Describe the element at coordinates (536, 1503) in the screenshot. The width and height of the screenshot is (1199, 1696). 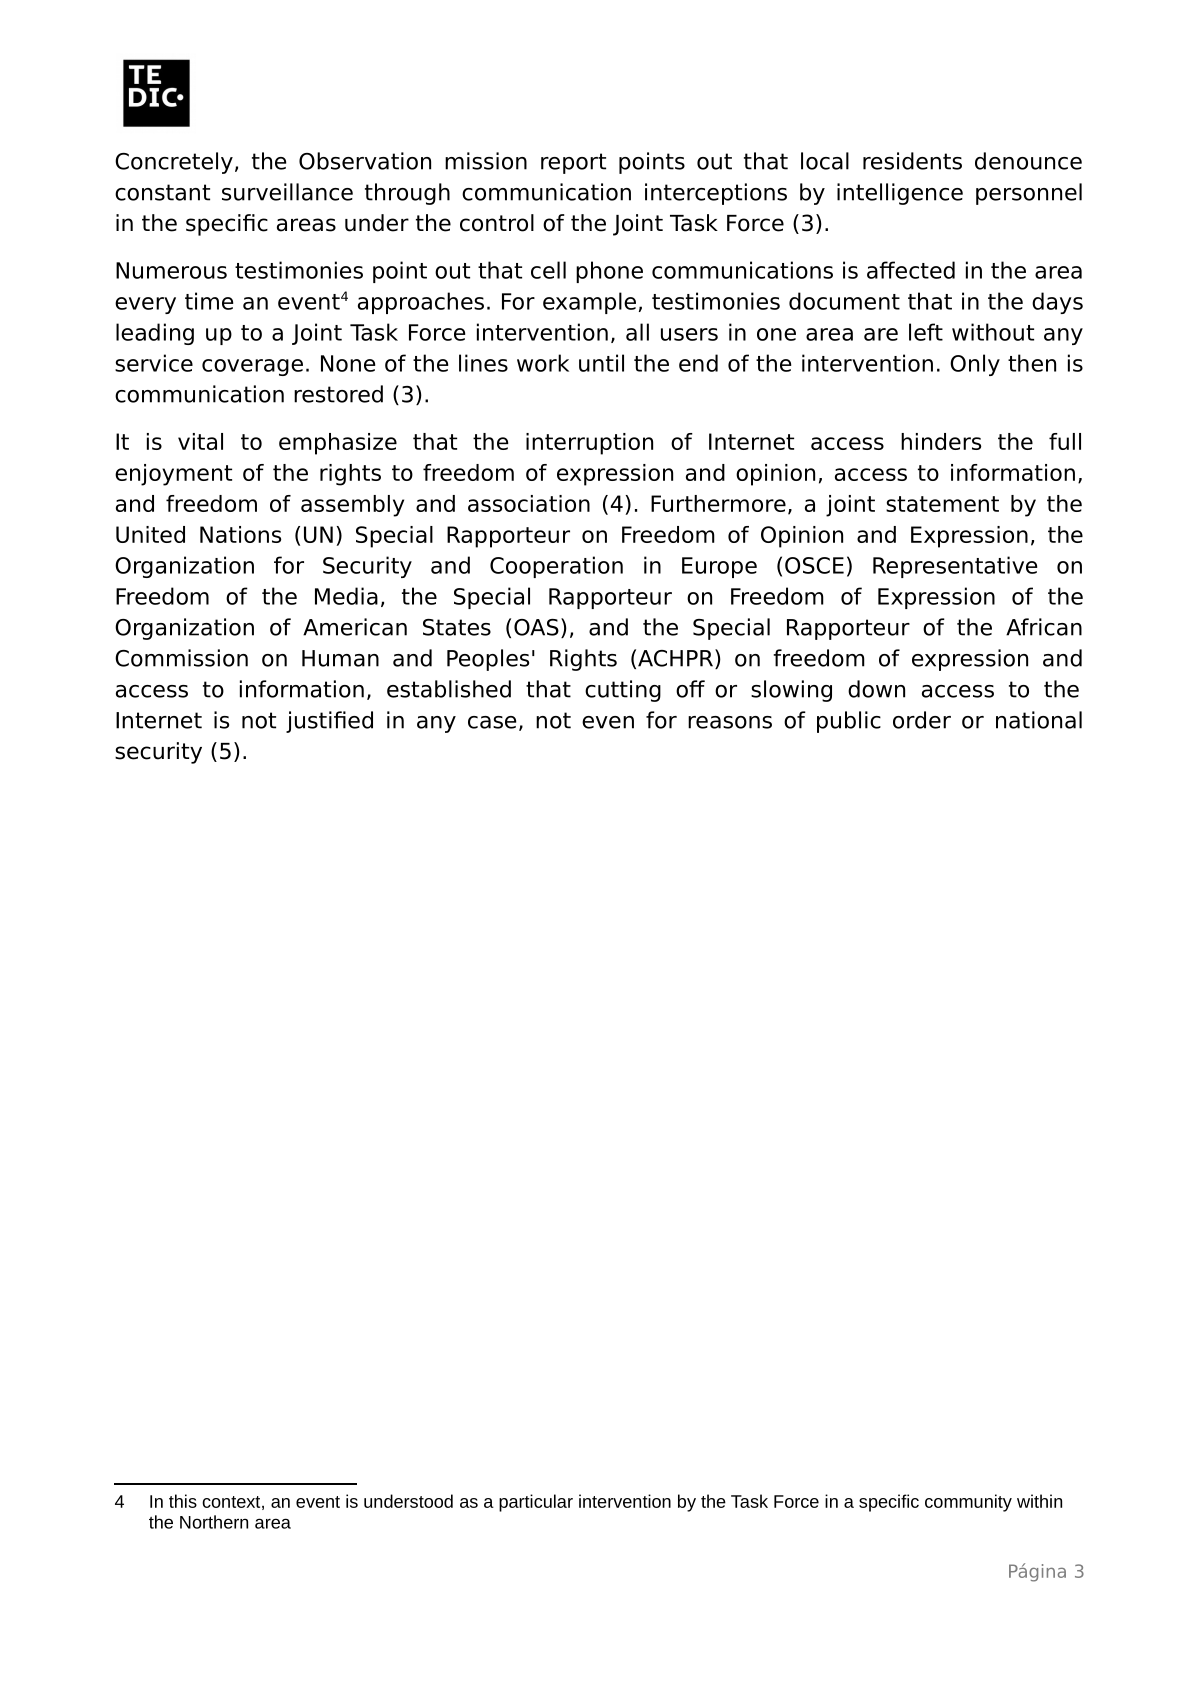
I see `particular` at that location.
